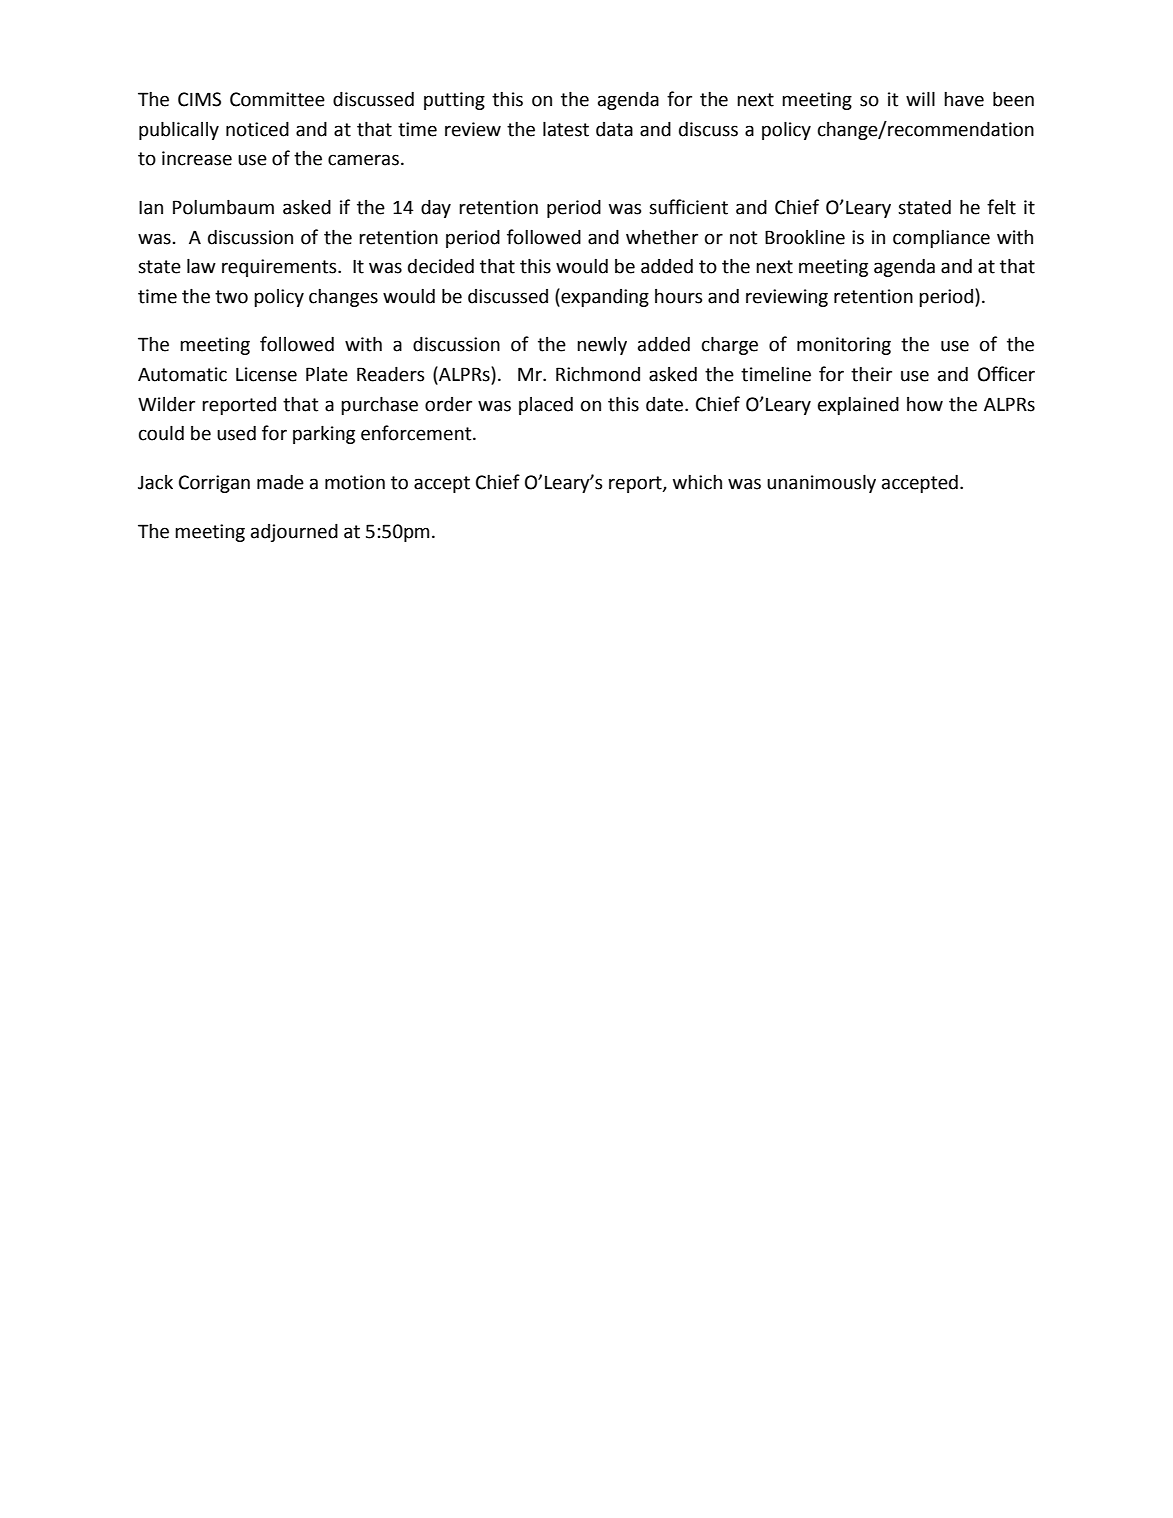  Describe the element at coordinates (280, 482) in the document. I see `made` at that location.
